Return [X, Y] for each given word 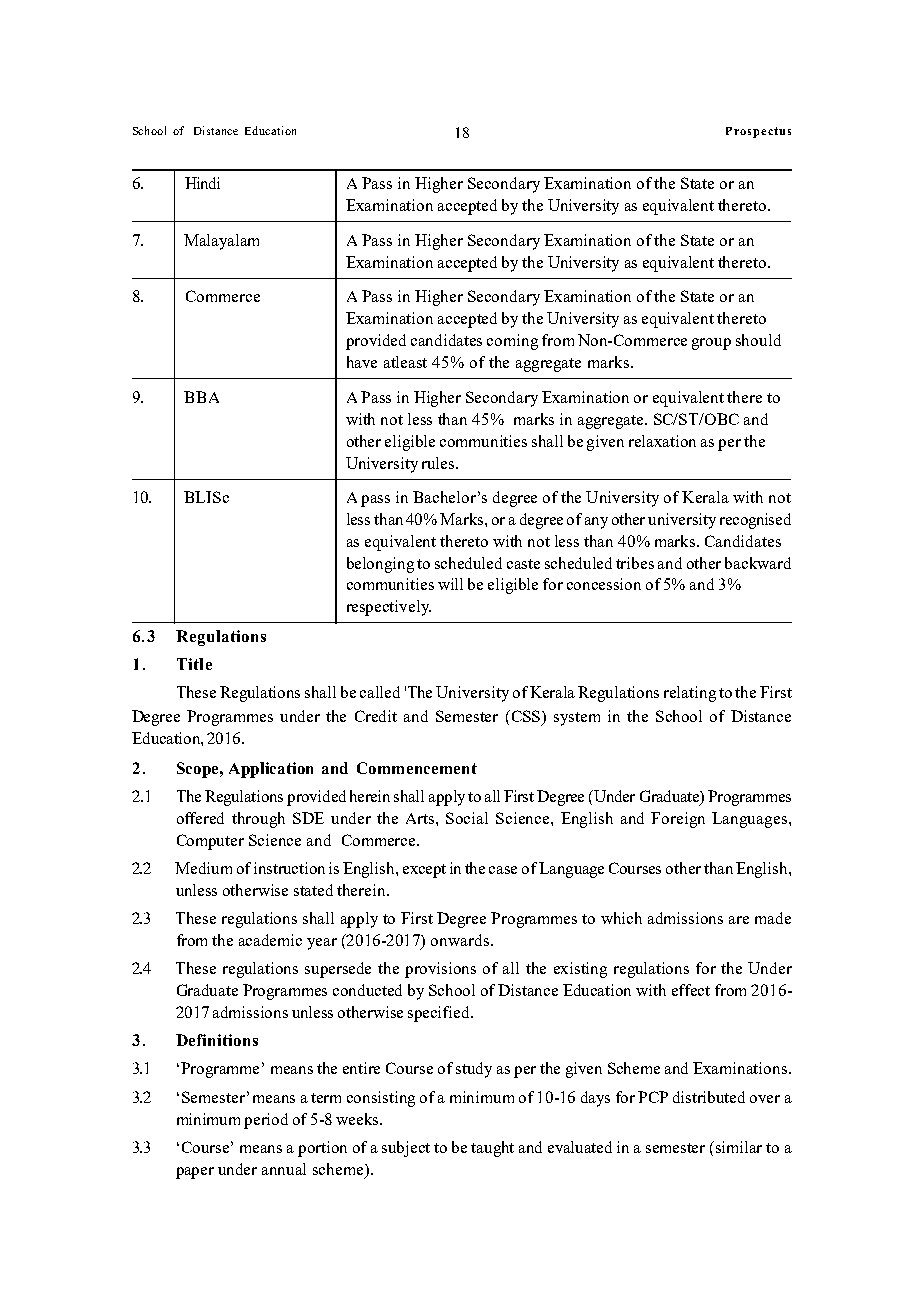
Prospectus [758, 132]
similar [739, 1147]
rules [439, 463]
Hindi [202, 183]
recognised [755, 521]
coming [512, 342]
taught [492, 1149]
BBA [201, 397]
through [258, 820]
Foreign [678, 820]
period [266, 1121]
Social [467, 818]
